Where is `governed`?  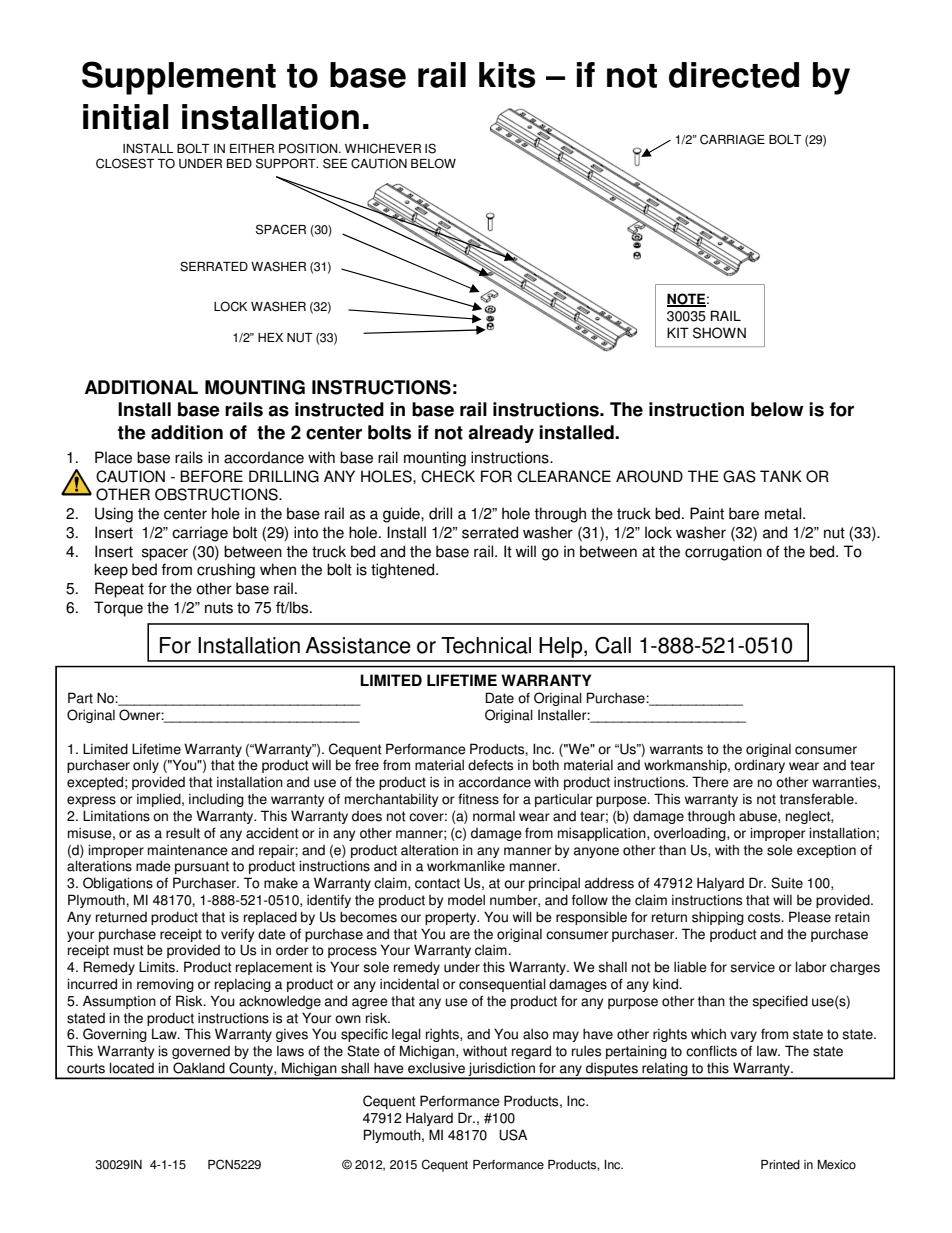
governed is located at coordinates (201, 1052).
